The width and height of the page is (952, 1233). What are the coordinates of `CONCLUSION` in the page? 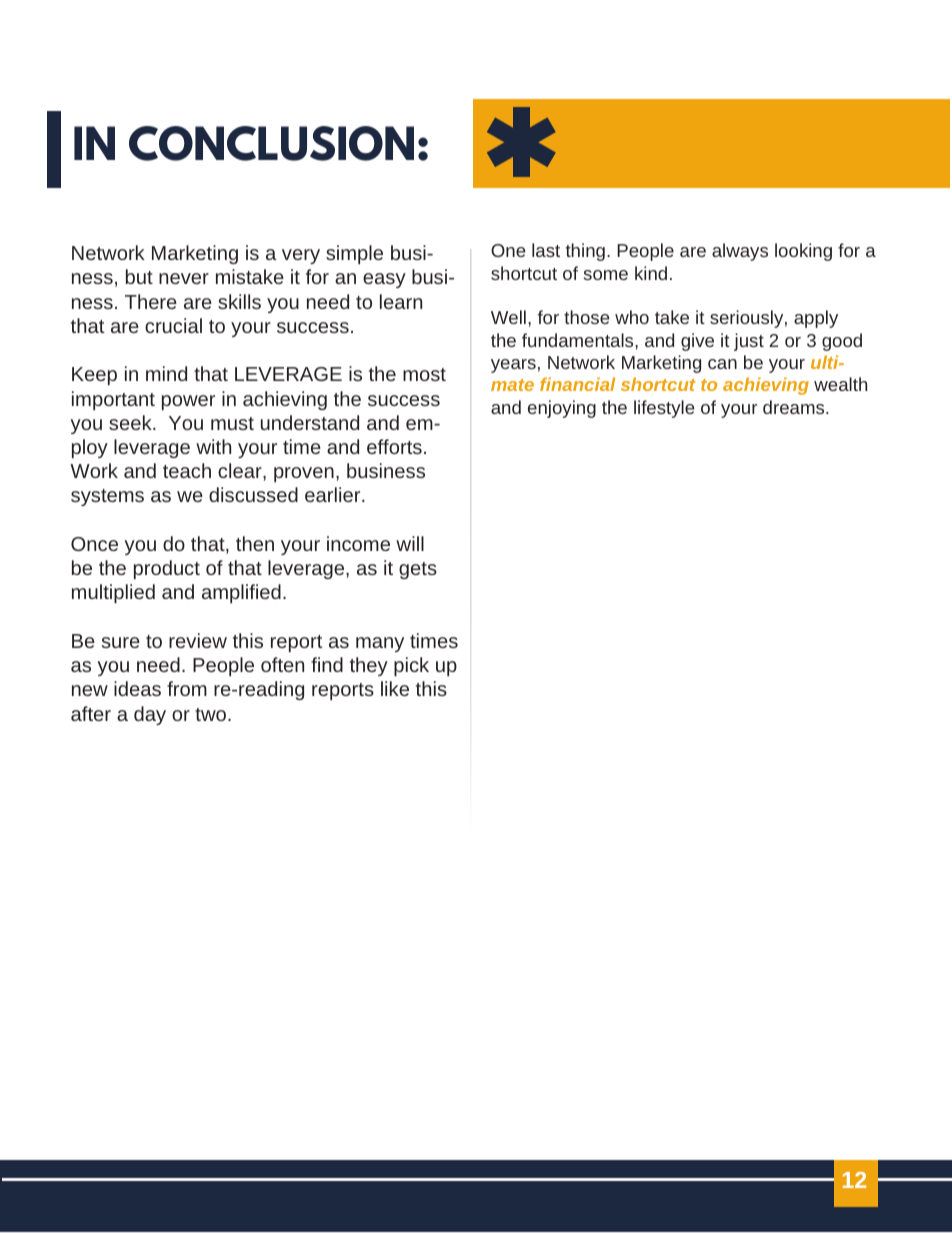 It's located at (271, 143).
